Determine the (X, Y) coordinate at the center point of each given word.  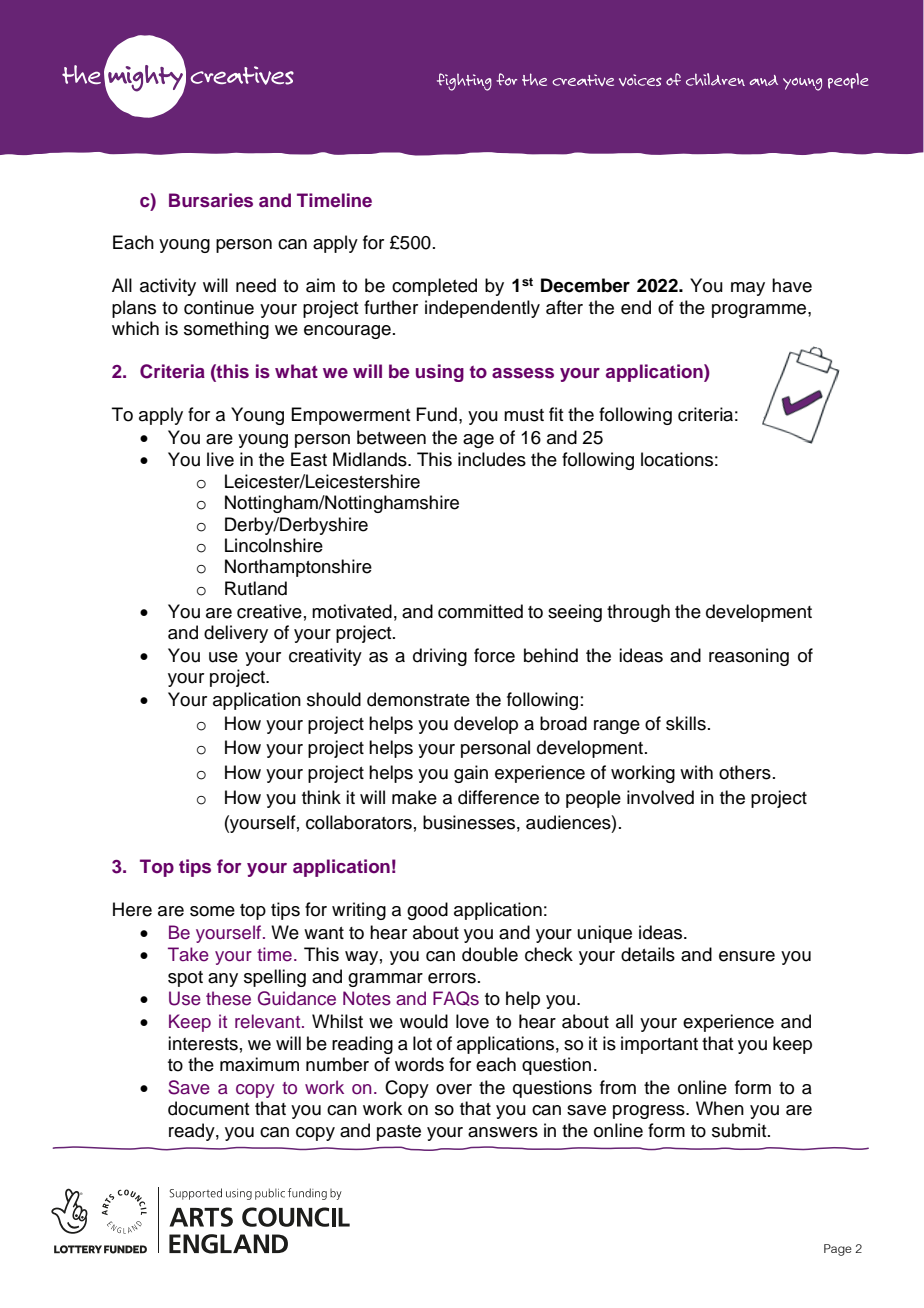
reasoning (749, 657)
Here (132, 909)
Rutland (256, 588)
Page (838, 1250)
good (427, 911)
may (748, 289)
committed (480, 611)
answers (503, 1132)
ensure (747, 956)
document (209, 1108)
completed (434, 287)
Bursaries (211, 200)
